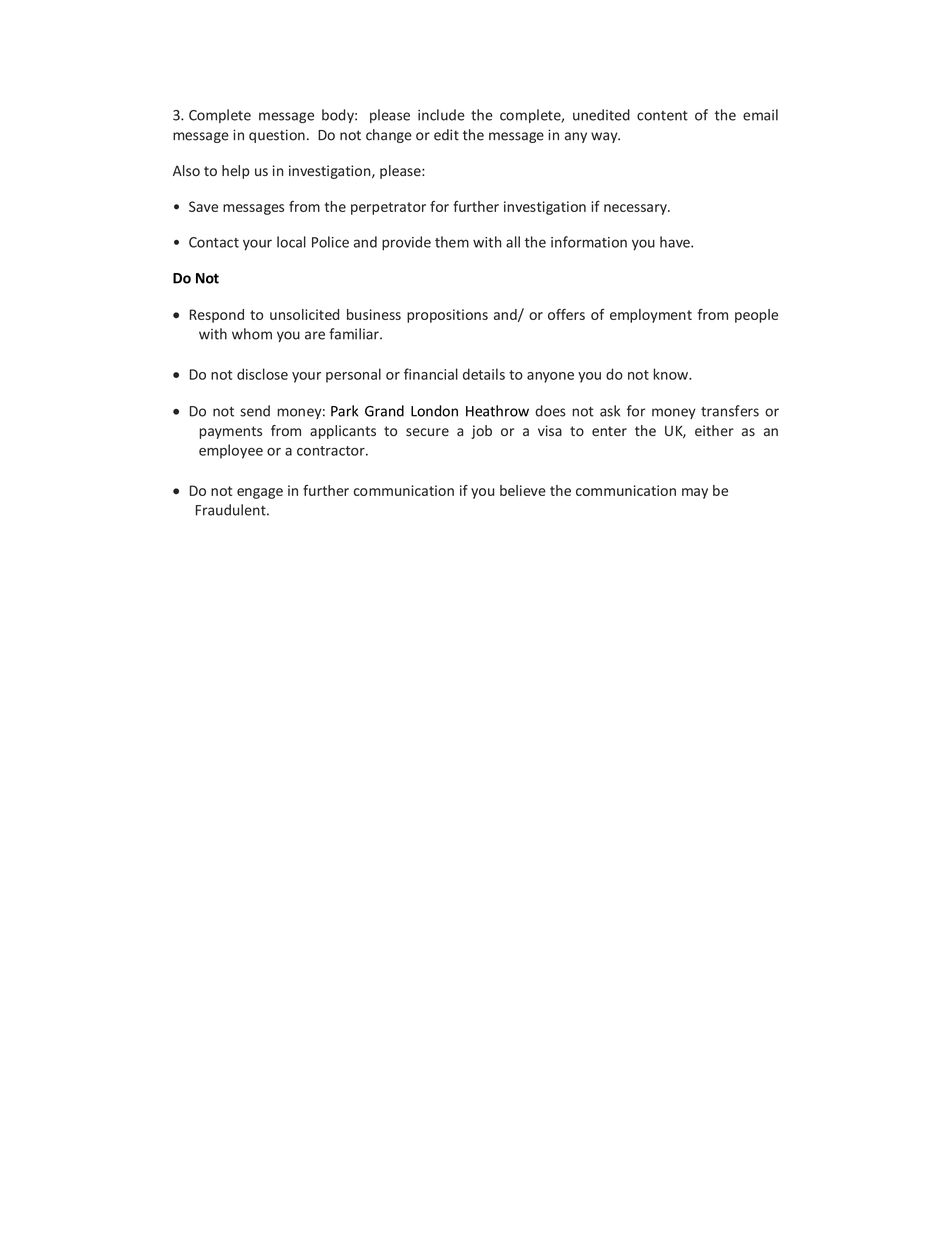  Describe the element at coordinates (671, 374) in the image. I see `know` at that location.
